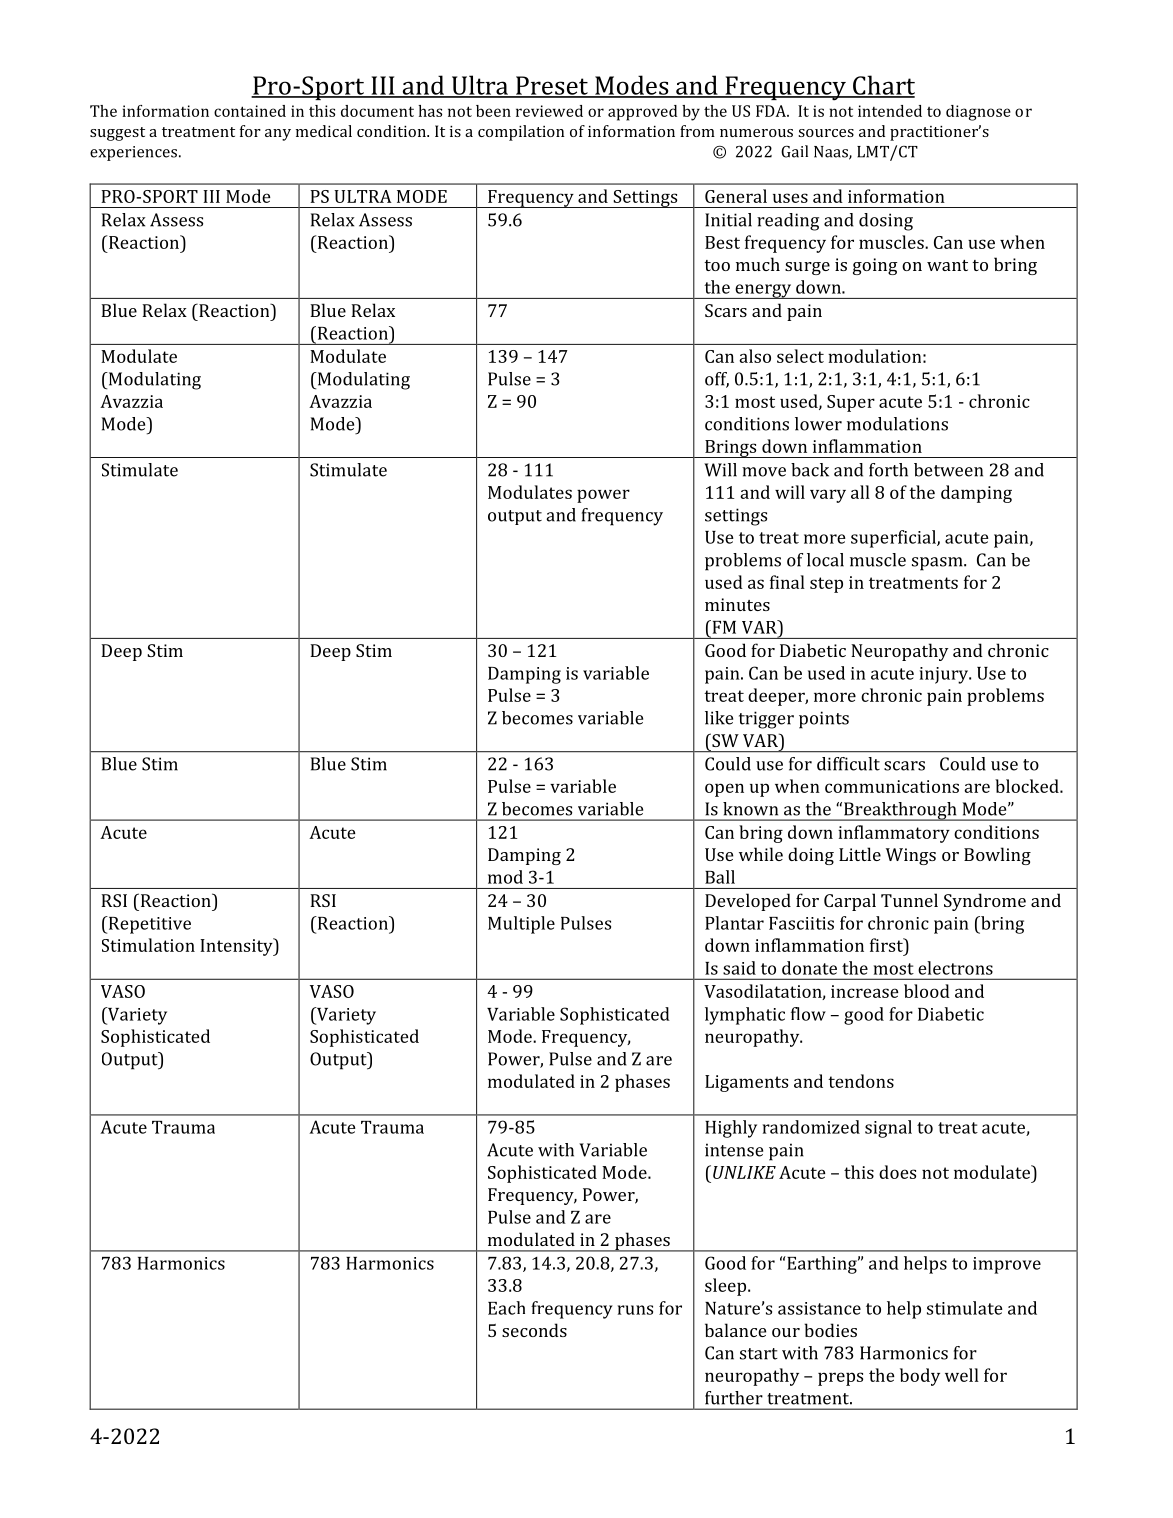 The image size is (1173, 1518). Describe the element at coordinates (506, 1308) in the screenshot. I see `Each` at that location.
